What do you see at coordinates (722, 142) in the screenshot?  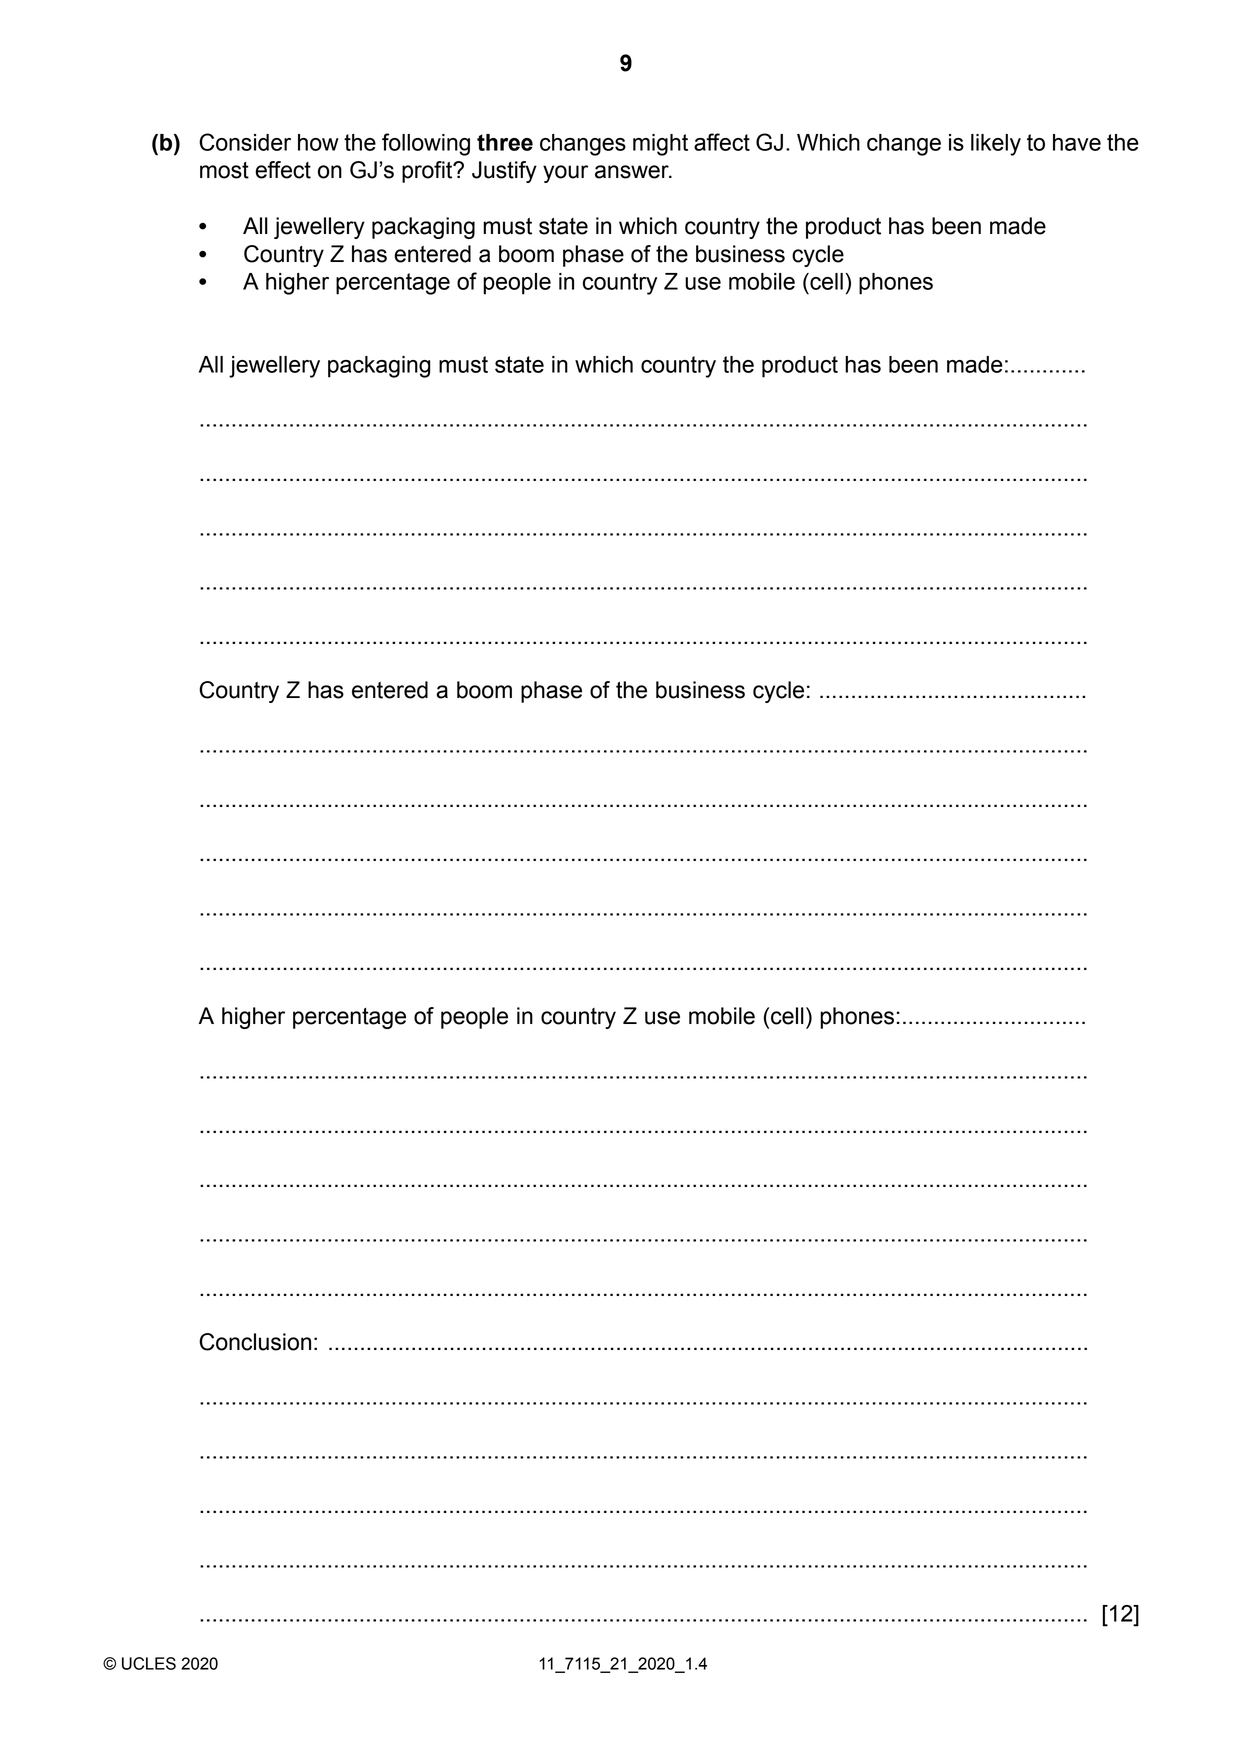 I see `affect` at bounding box center [722, 142].
